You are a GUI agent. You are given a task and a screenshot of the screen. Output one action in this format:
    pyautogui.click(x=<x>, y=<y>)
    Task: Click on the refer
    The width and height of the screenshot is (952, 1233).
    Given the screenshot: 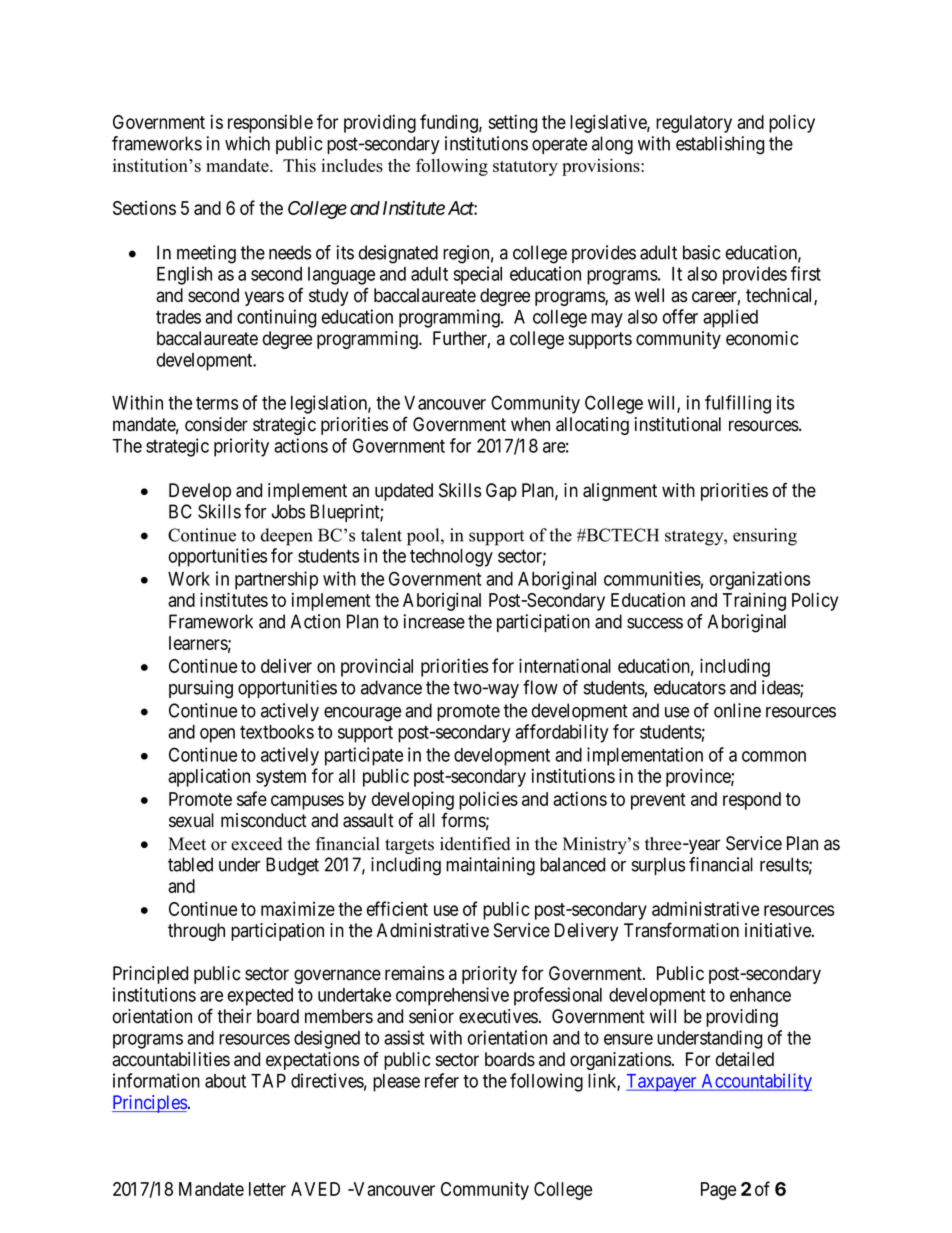 What is the action you would take?
    pyautogui.click(x=442, y=1080)
